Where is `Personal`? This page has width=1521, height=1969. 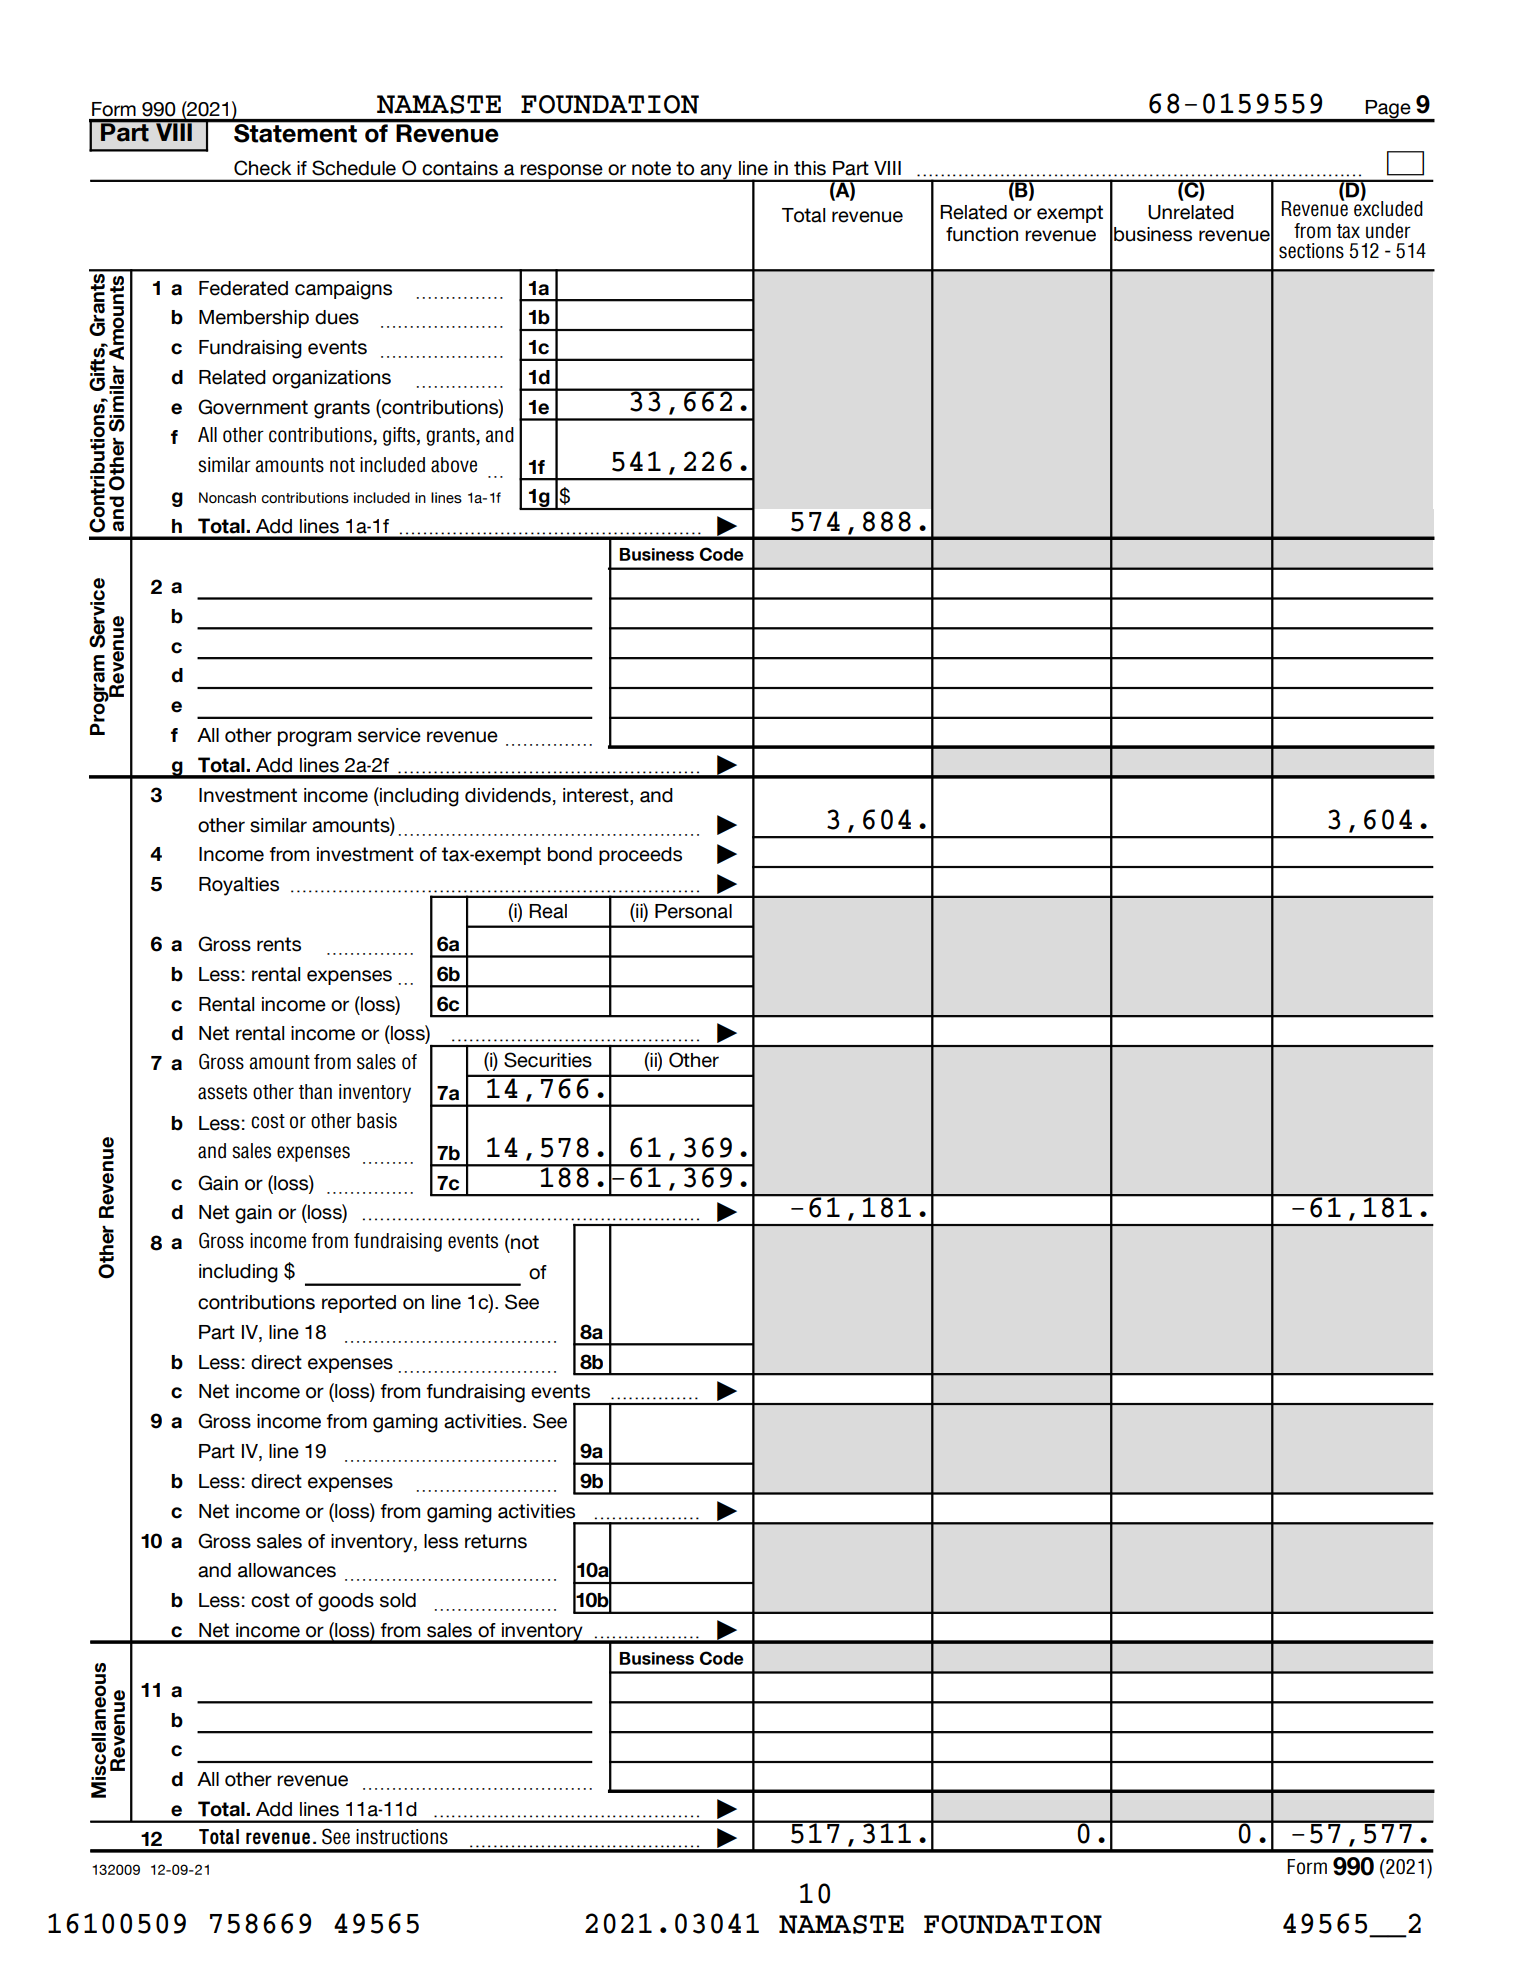 Personal is located at coordinates (693, 911).
